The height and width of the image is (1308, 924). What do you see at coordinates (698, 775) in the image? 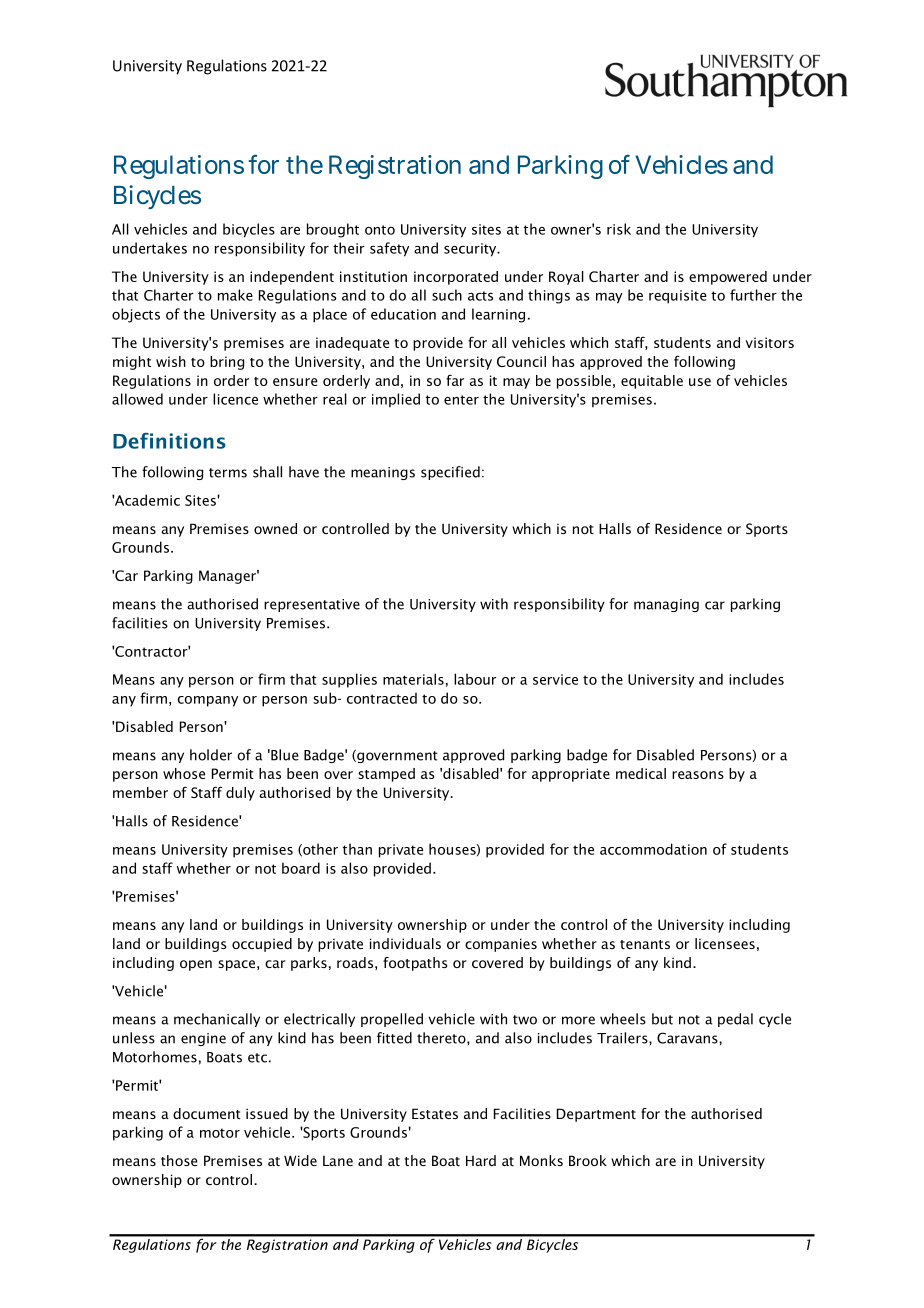
I see `reasons` at bounding box center [698, 775].
